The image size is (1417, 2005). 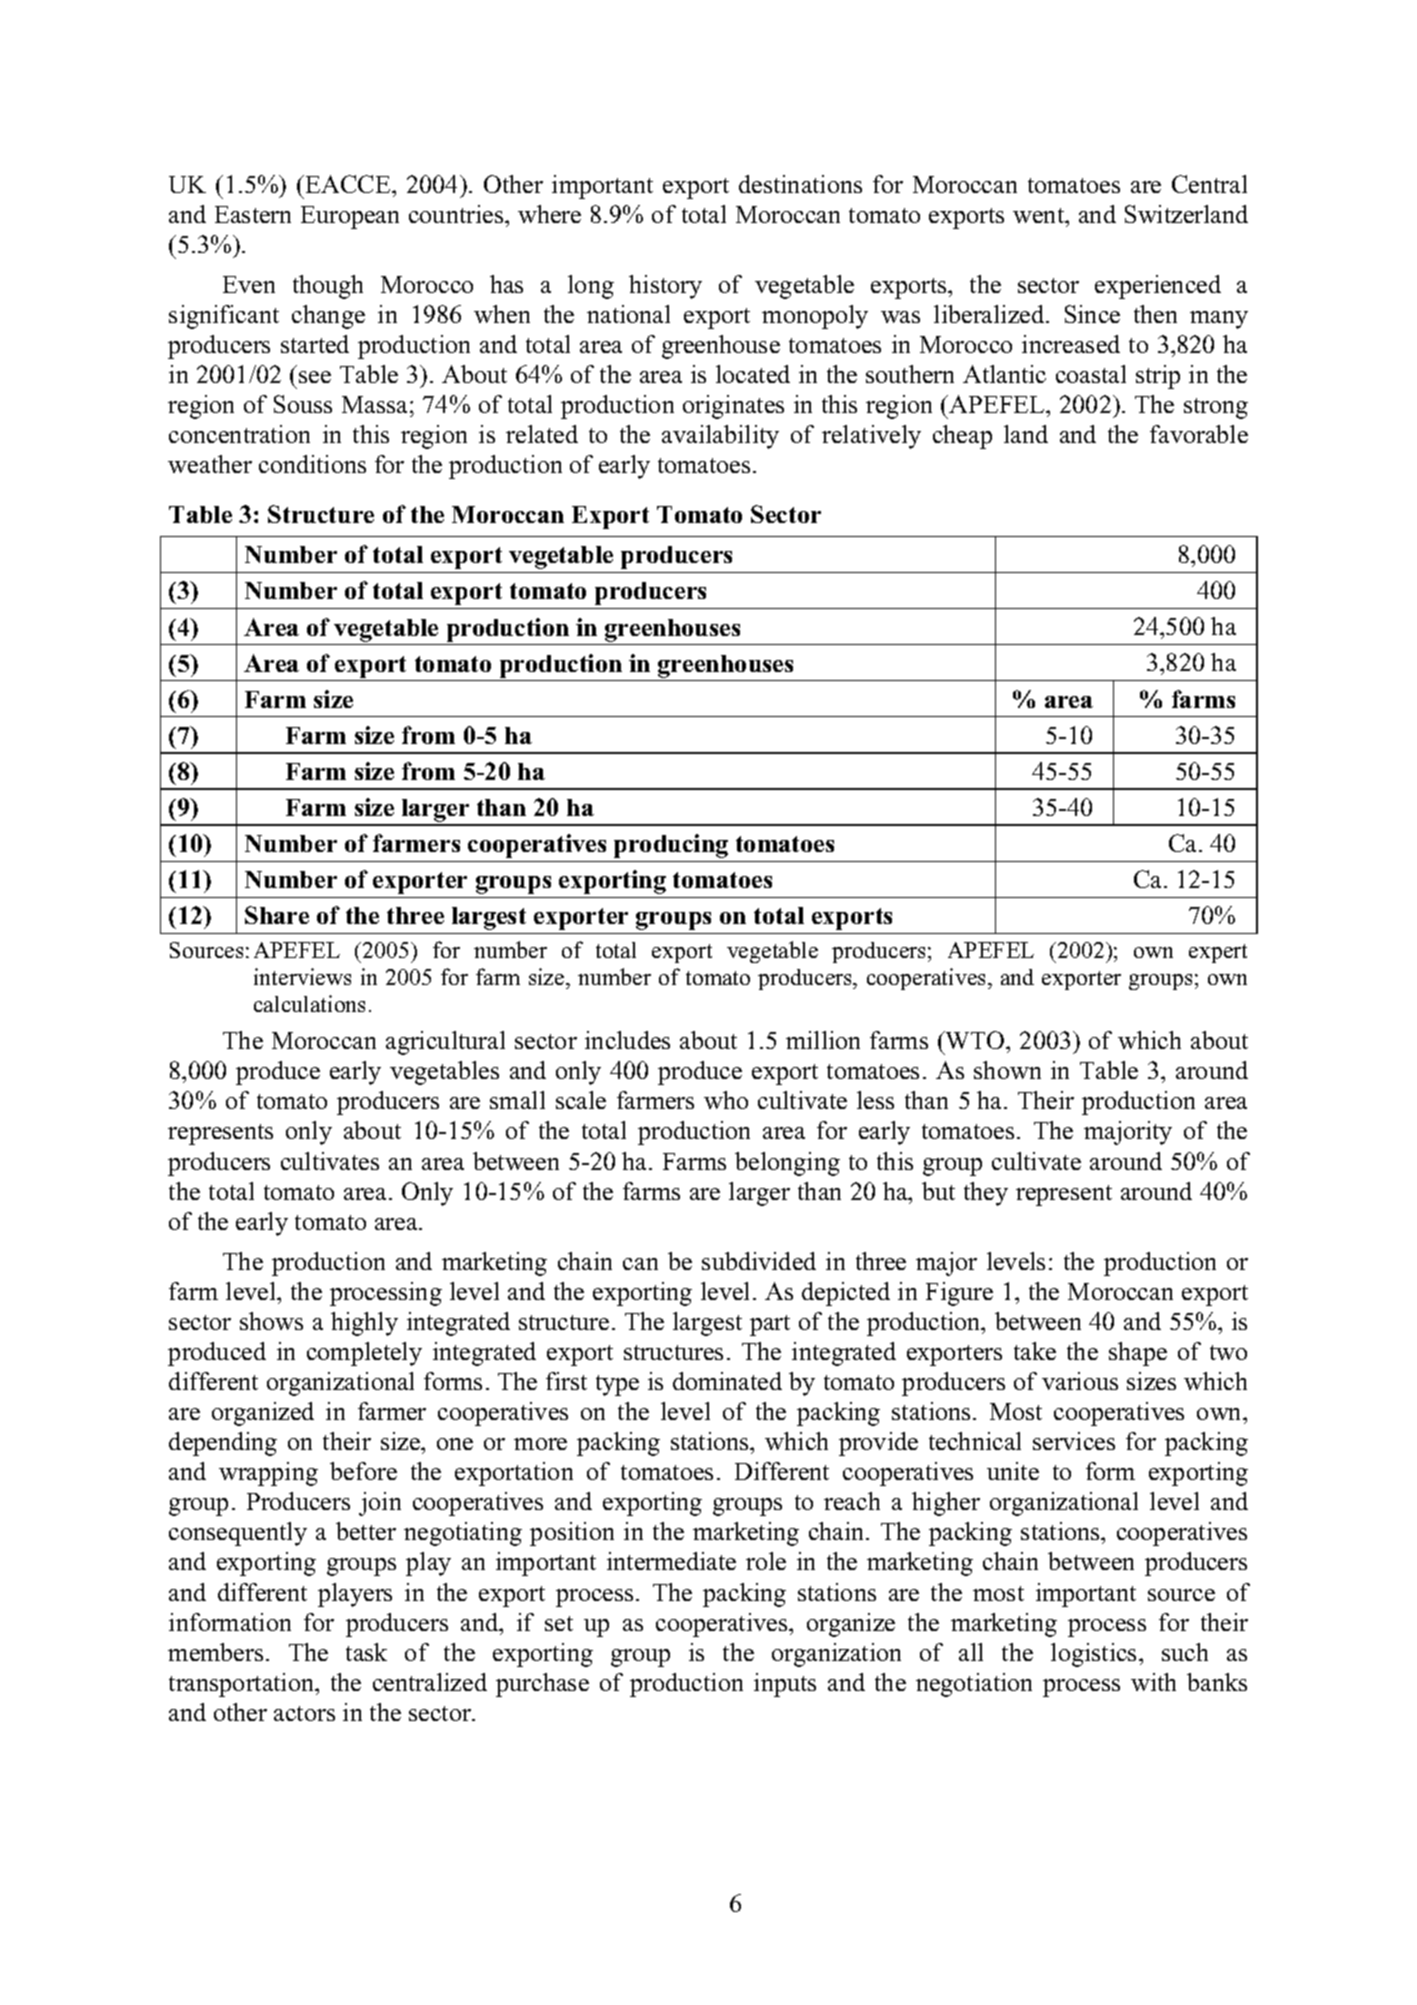 I want to click on they, so click(x=986, y=1194).
